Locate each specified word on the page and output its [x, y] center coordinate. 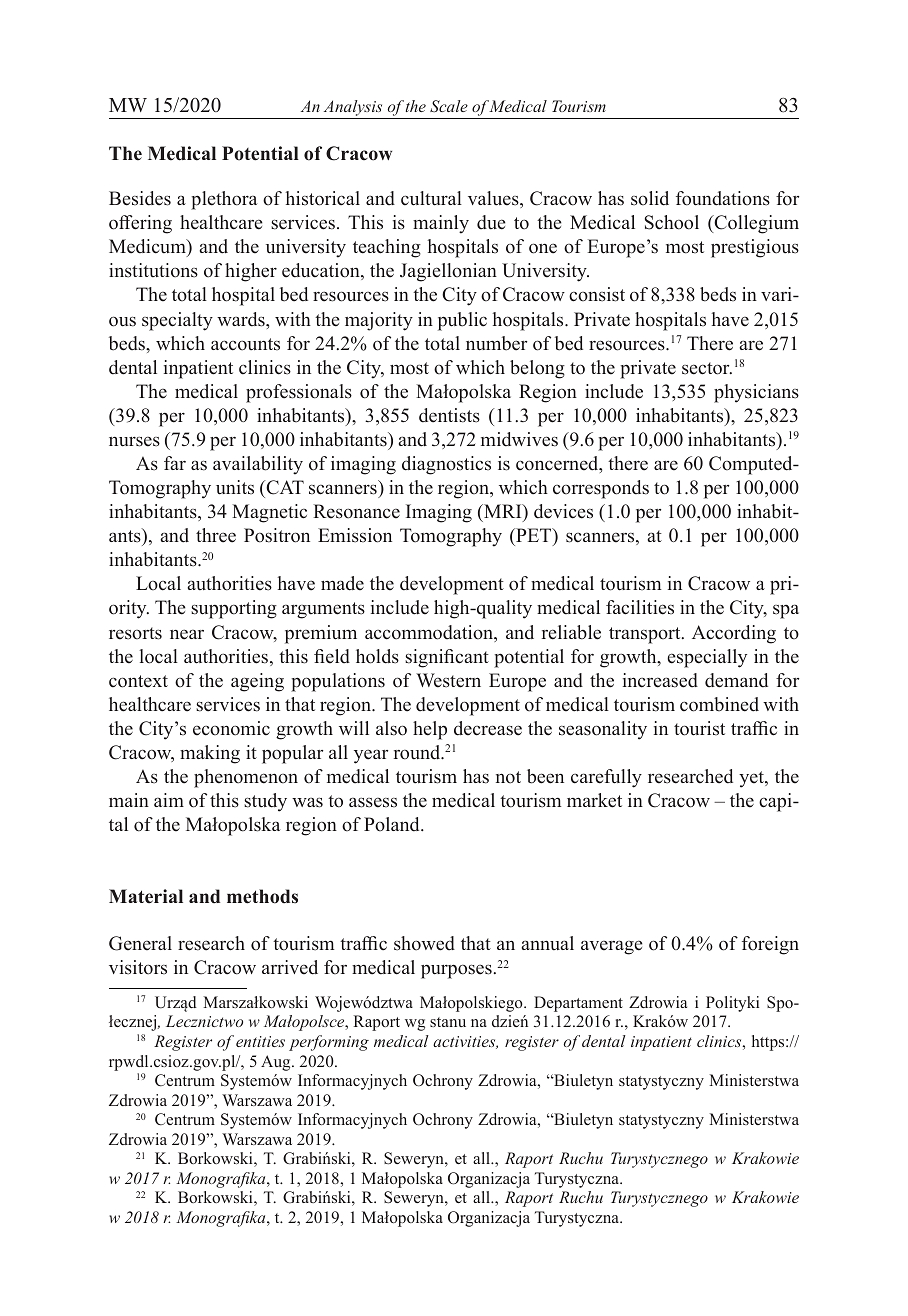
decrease [488, 728]
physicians [756, 393]
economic [231, 728]
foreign [770, 945]
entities [260, 1041]
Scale [449, 106]
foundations [723, 198]
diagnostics [446, 465]
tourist [699, 728]
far [175, 463]
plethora [224, 200]
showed [424, 943]
